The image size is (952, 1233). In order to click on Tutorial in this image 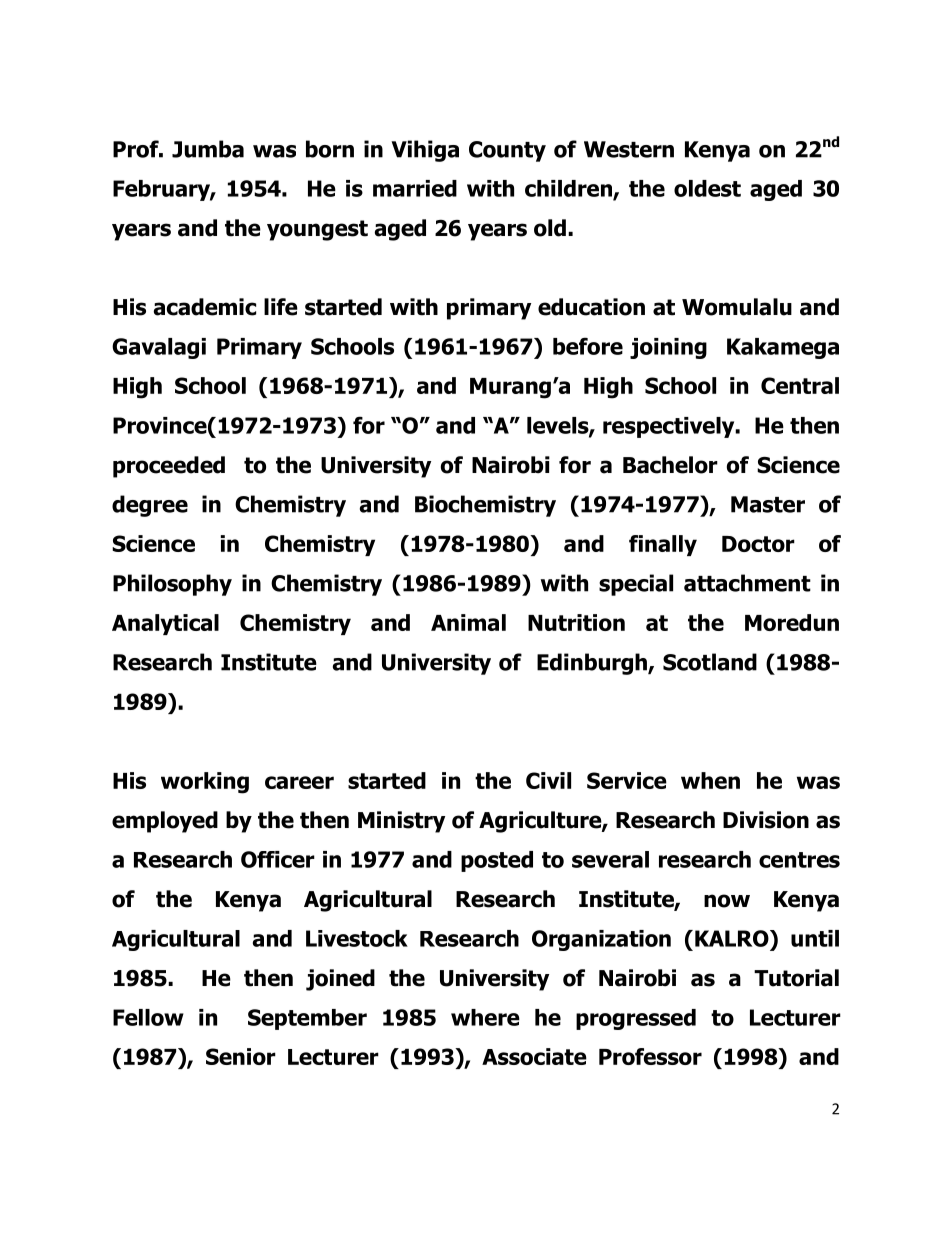, I will do `click(796, 978)`.
